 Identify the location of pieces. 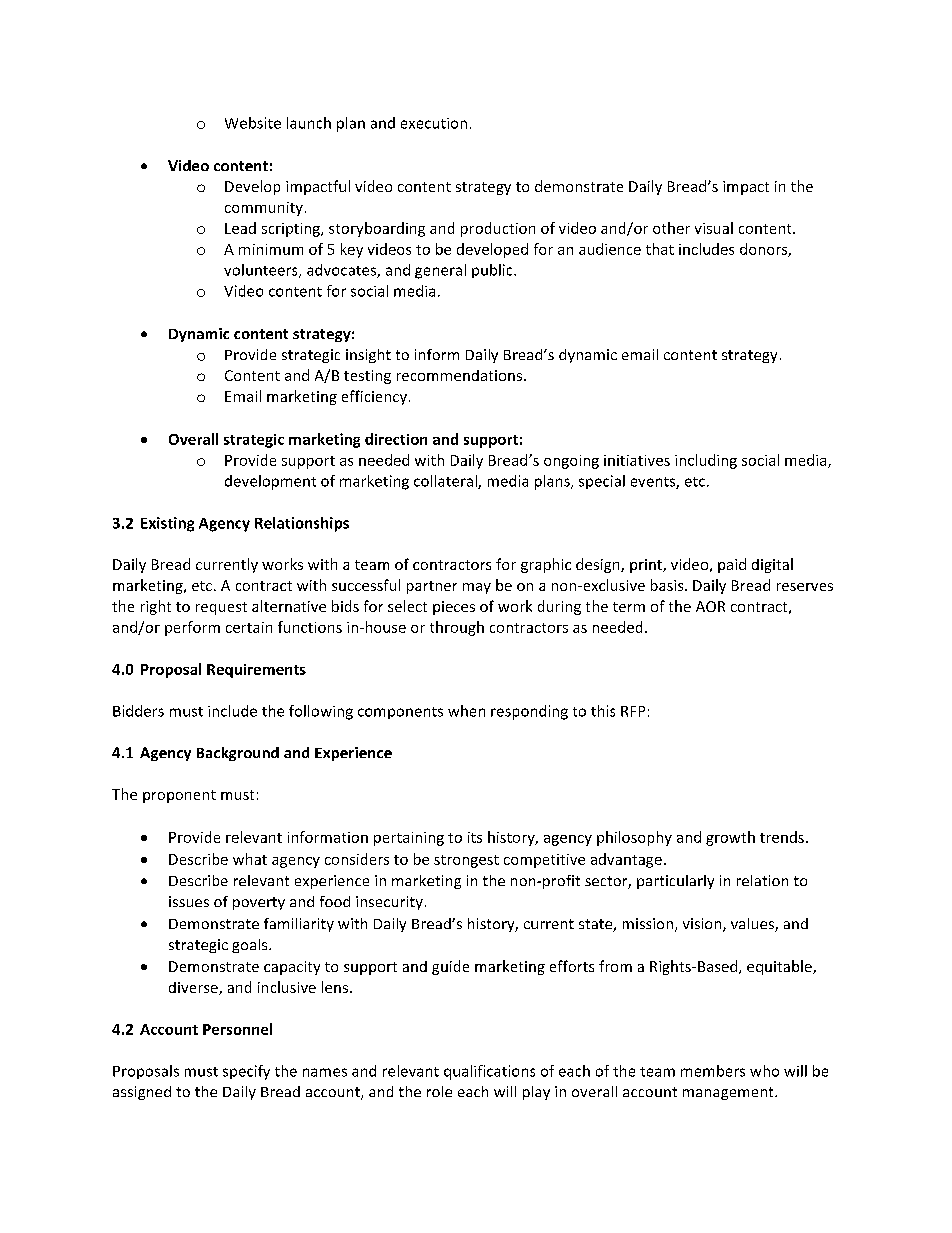
(454, 608).
